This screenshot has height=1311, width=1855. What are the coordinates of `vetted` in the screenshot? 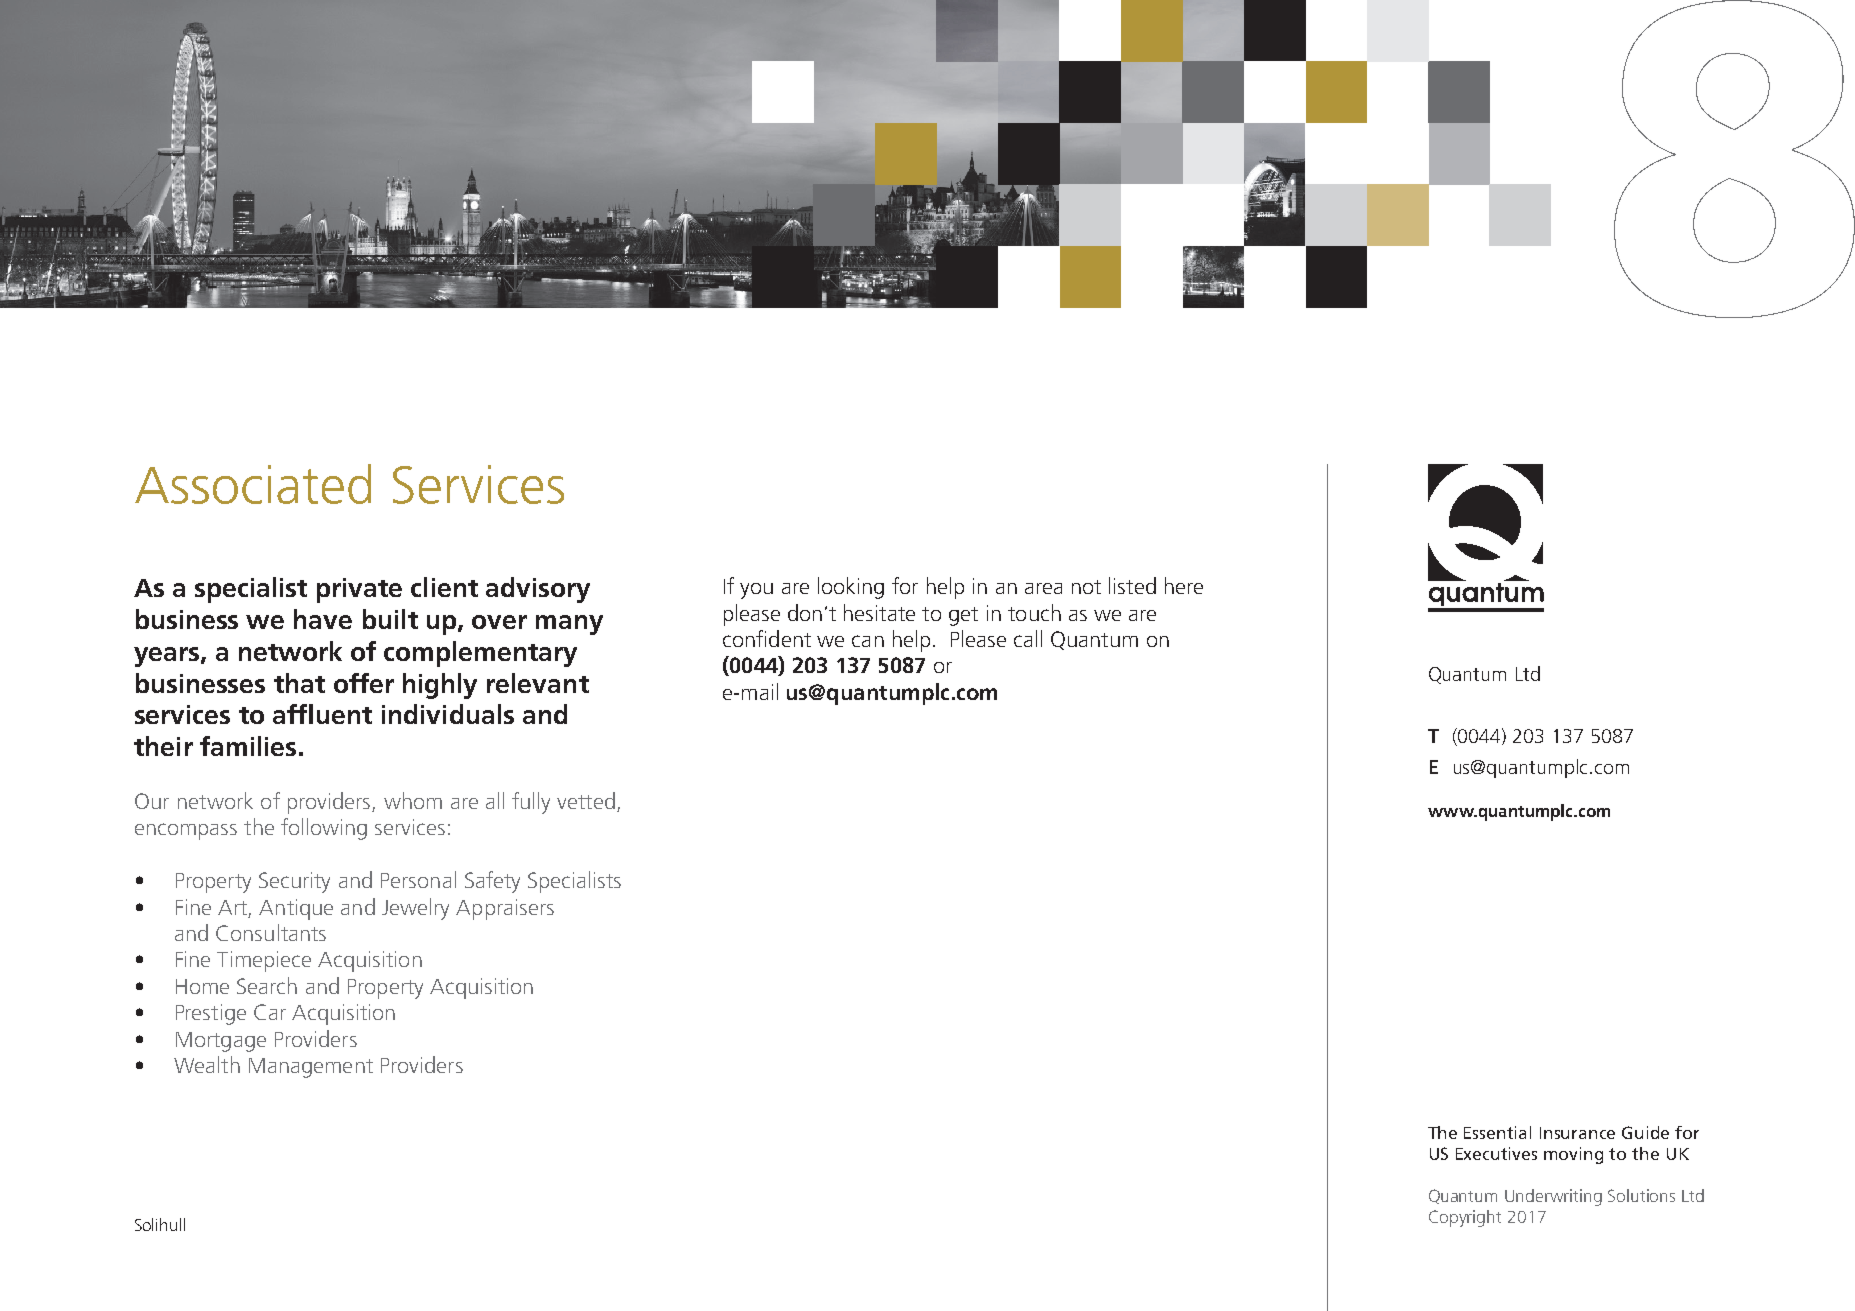 It's located at (586, 800).
